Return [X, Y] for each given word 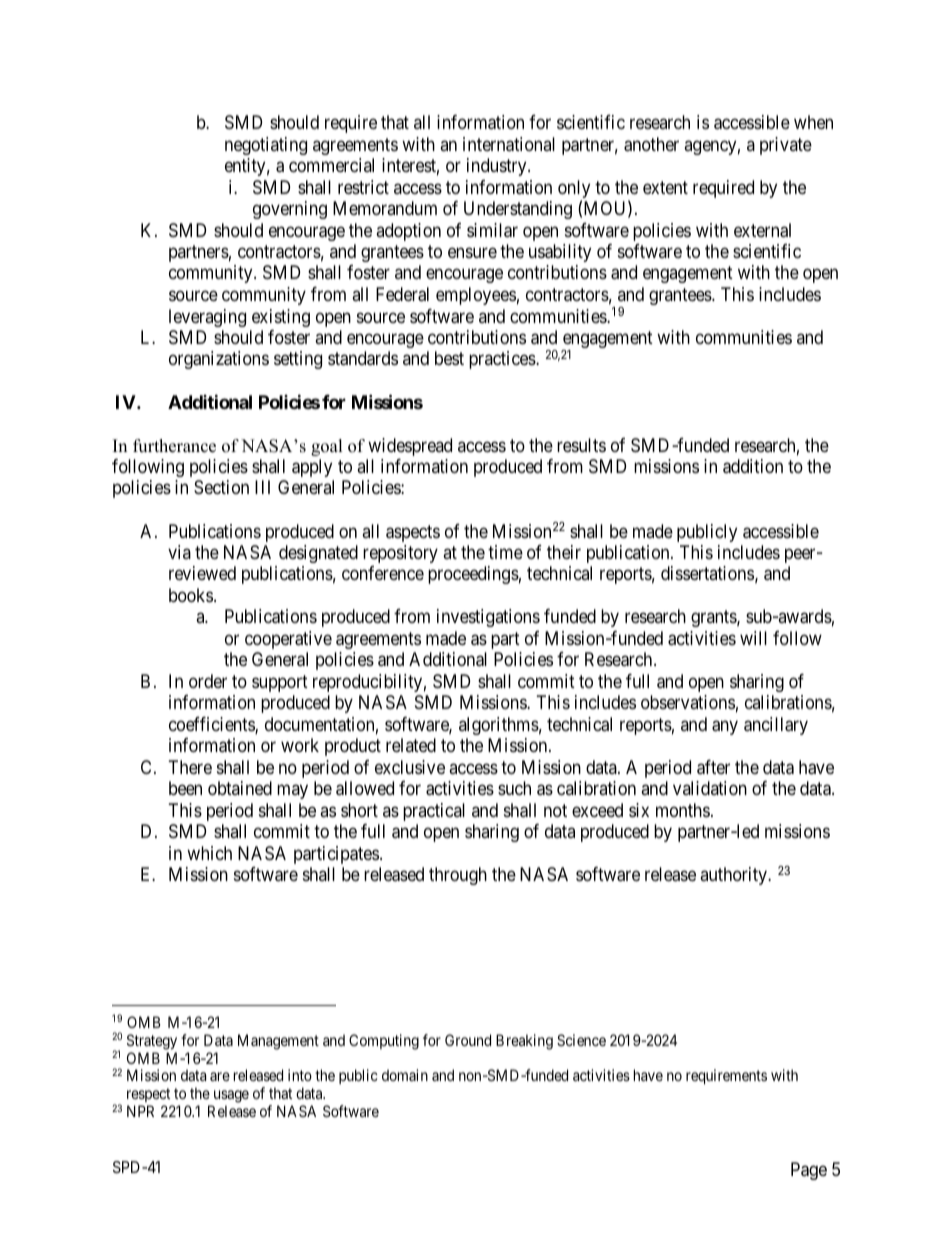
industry [498, 167]
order [208, 681]
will [753, 638]
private [786, 146]
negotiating [266, 146]
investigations [488, 618]
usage [230, 1098]
